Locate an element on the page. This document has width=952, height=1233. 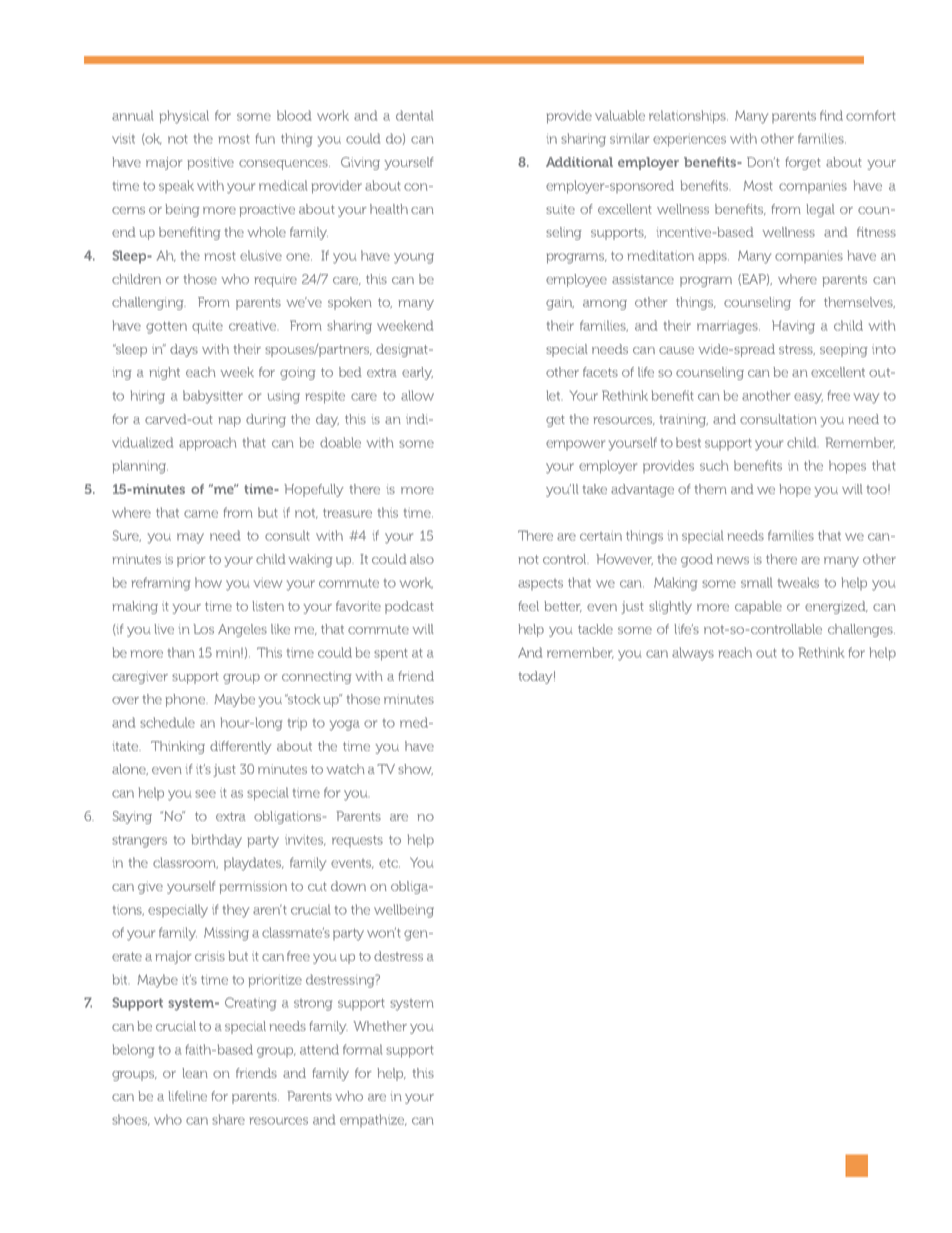
feel is located at coordinates (528, 606).
